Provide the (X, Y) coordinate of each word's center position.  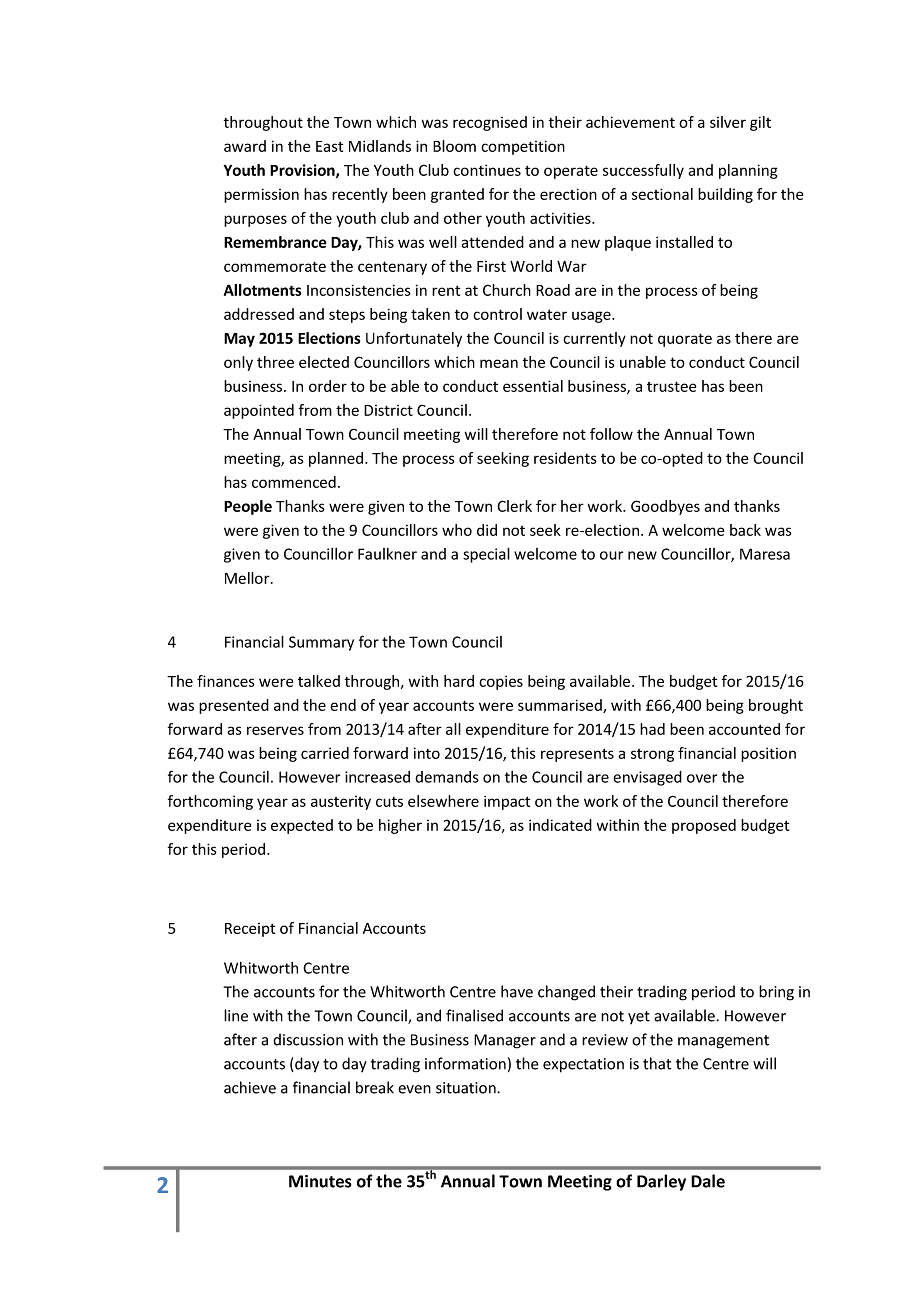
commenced (294, 482)
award (245, 146)
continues (487, 170)
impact (507, 802)
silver (728, 122)
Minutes (320, 1181)
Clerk (514, 506)
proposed (704, 826)
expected (302, 826)
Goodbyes (665, 507)
